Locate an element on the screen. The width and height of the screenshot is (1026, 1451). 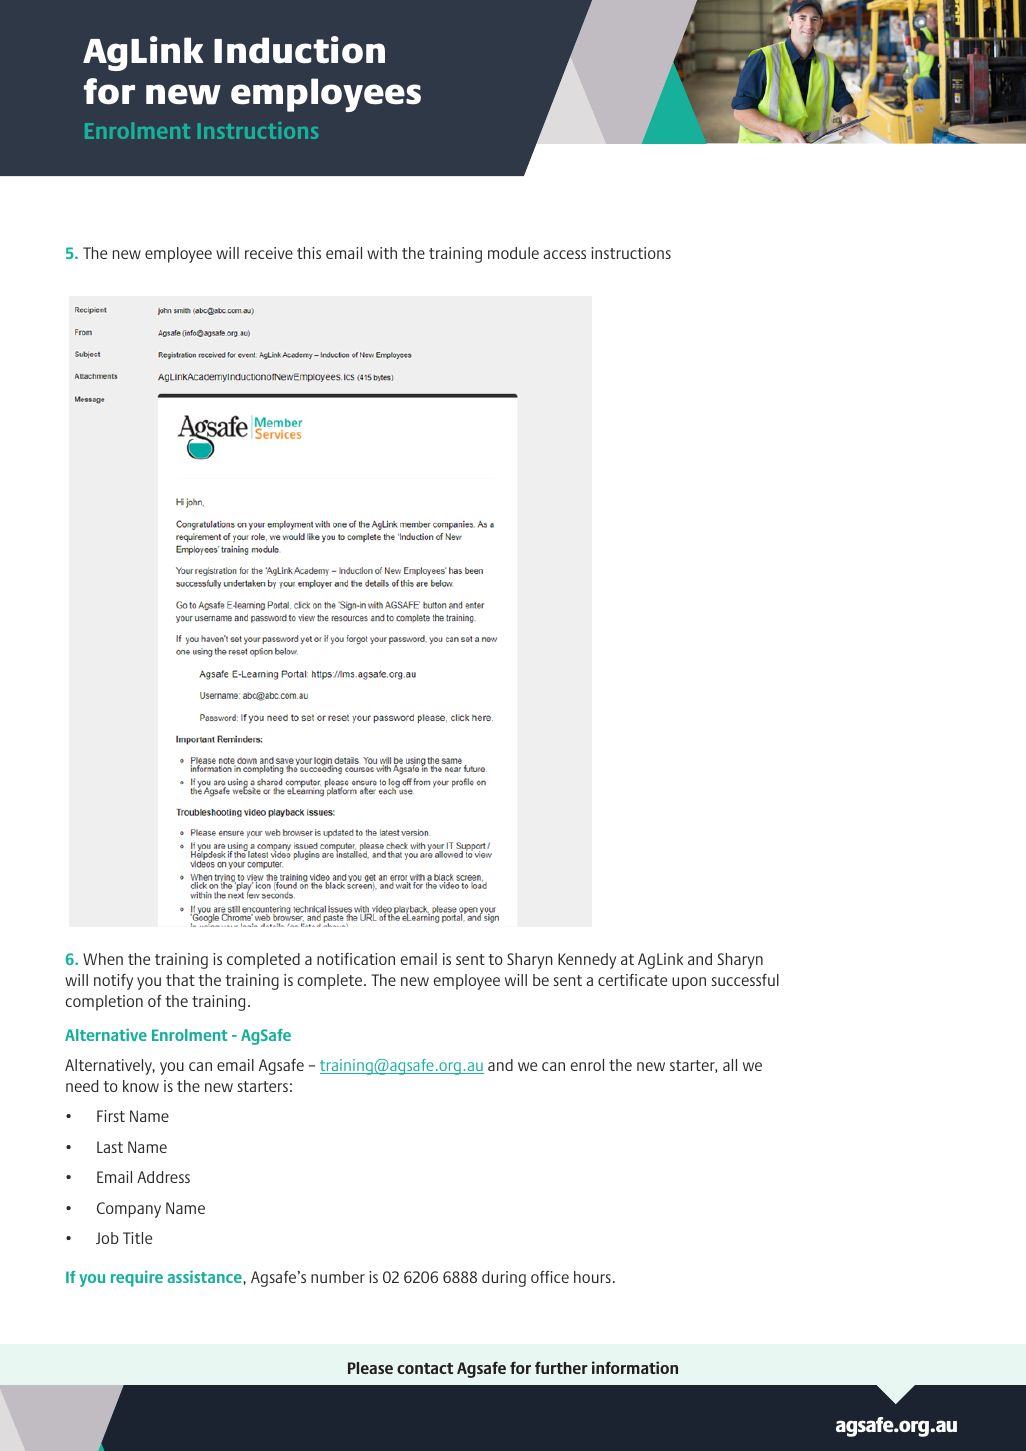
upon is located at coordinates (689, 983).
